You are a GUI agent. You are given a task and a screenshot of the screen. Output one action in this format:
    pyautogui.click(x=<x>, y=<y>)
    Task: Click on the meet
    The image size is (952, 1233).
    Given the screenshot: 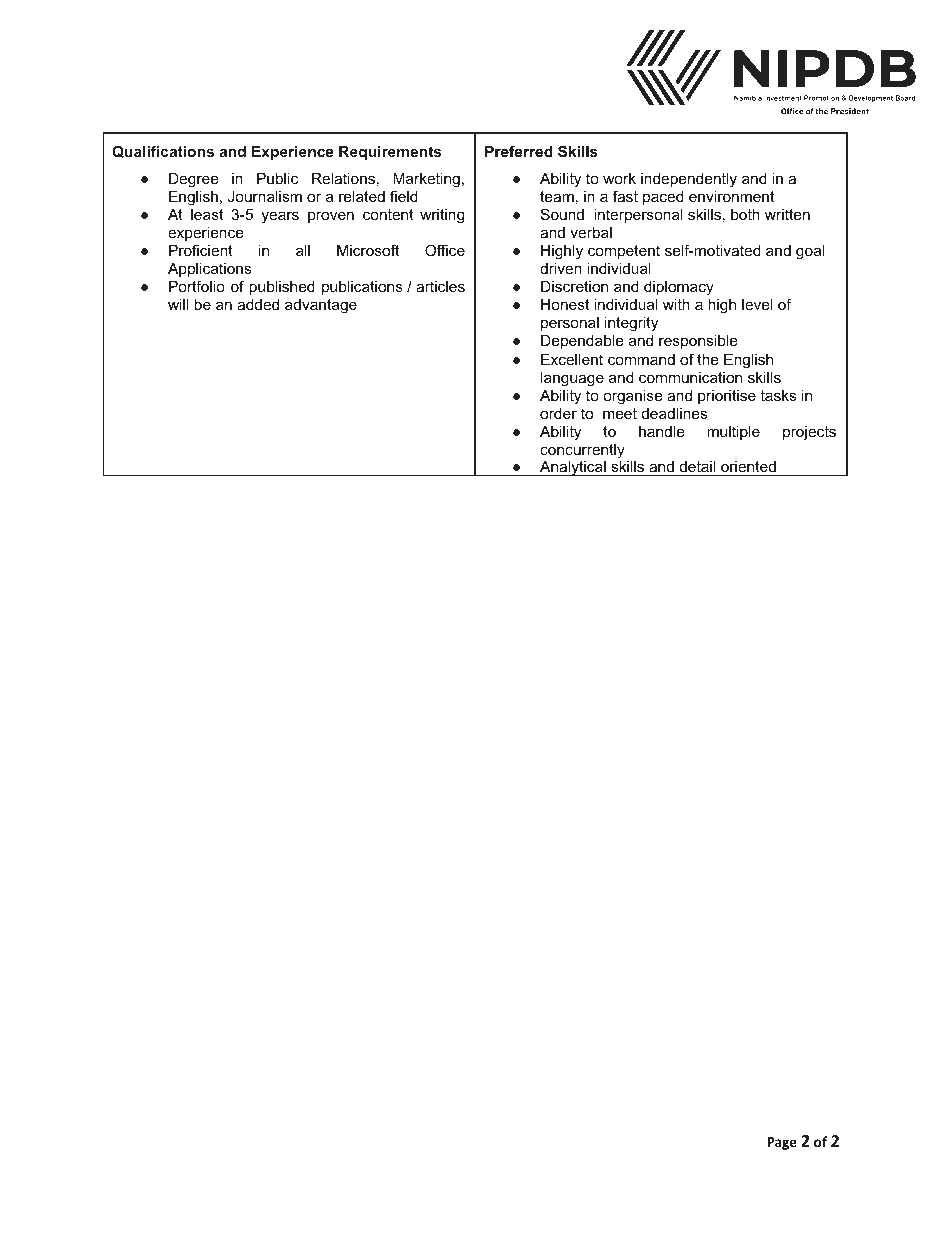 What is the action you would take?
    pyautogui.click(x=620, y=413)
